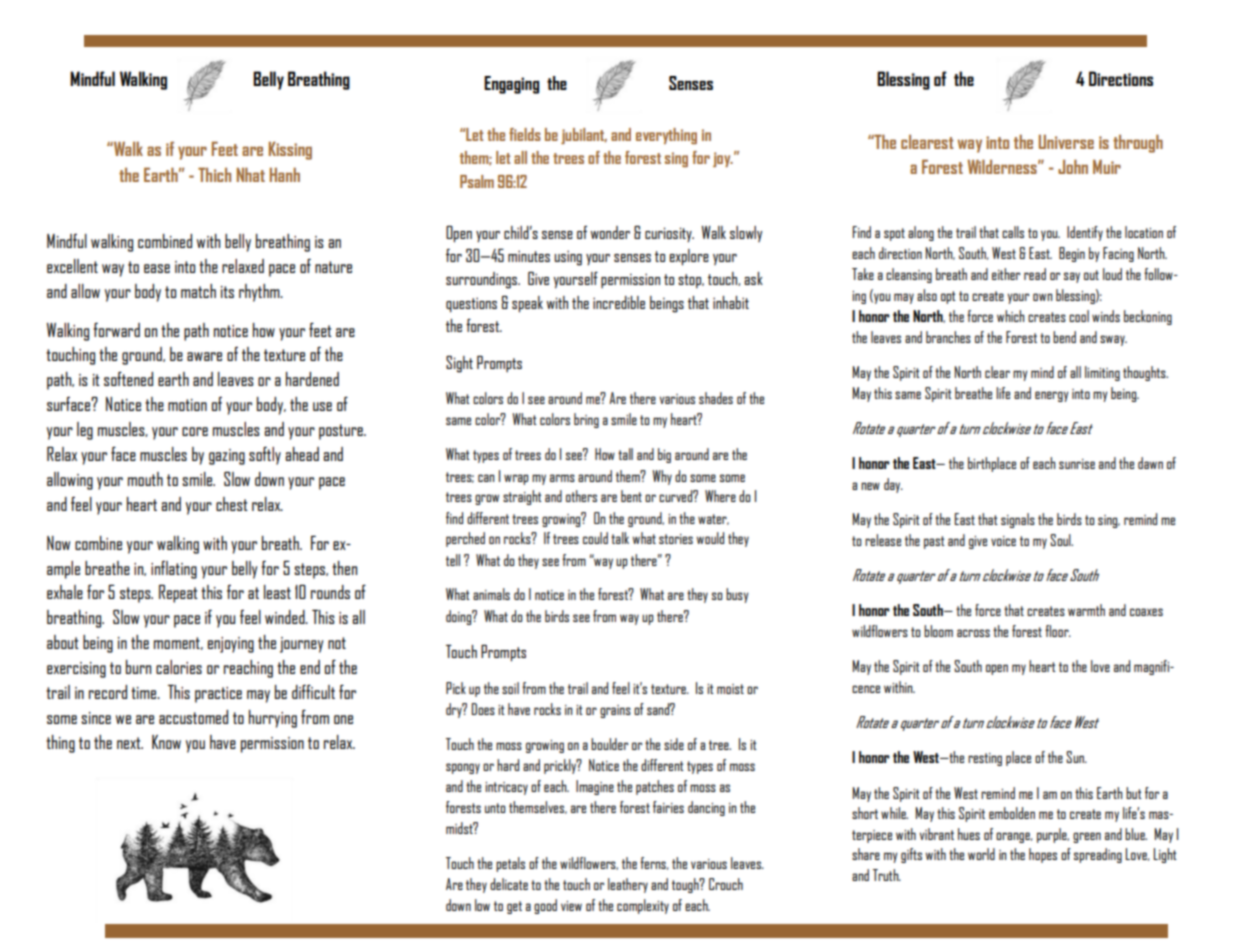 This screenshot has height=952, width=1233. What do you see at coordinates (628, 885) in the screenshot?
I see `leathery` at bounding box center [628, 885].
